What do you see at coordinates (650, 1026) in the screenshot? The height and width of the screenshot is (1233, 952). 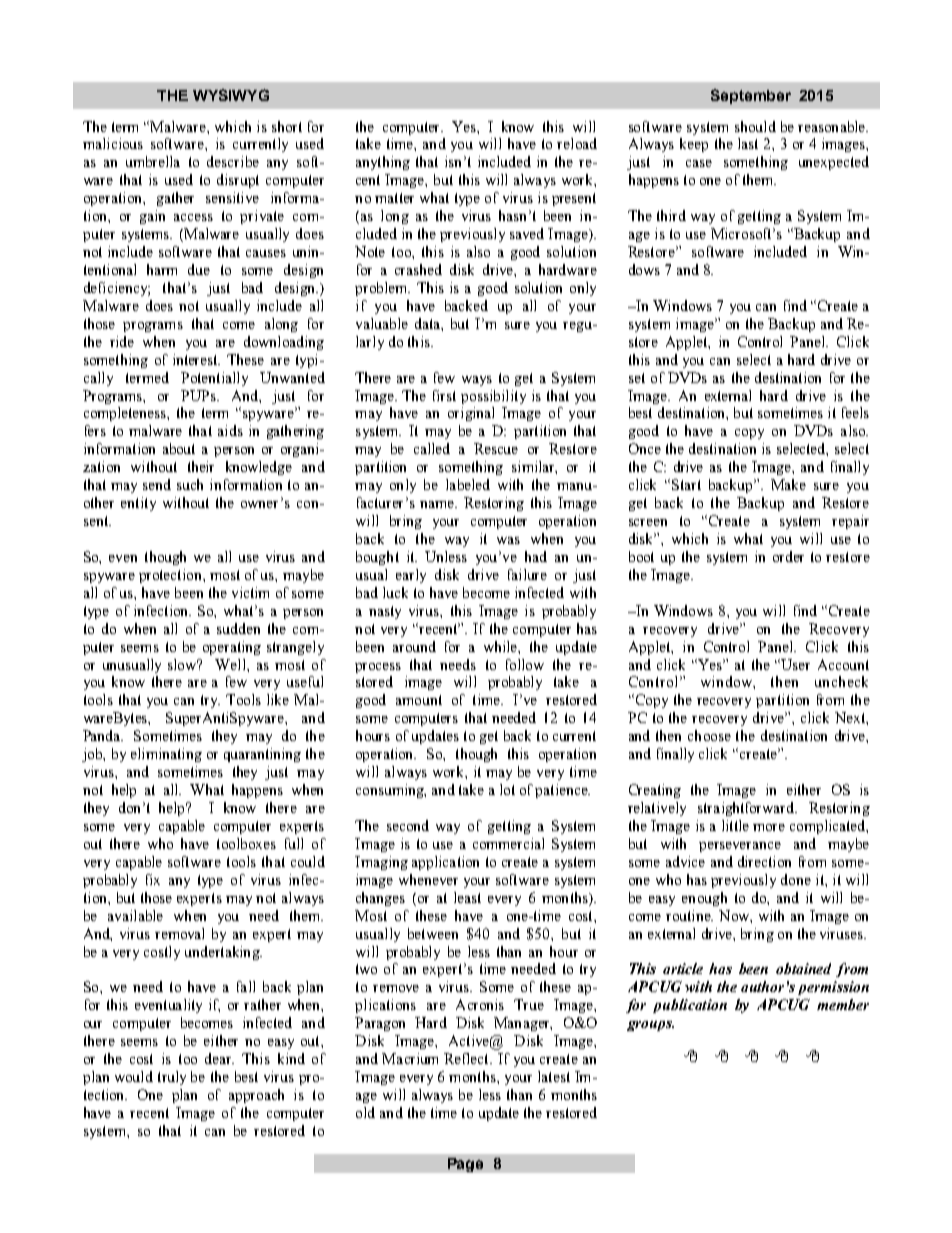 I see `groups` at bounding box center [650, 1026].
